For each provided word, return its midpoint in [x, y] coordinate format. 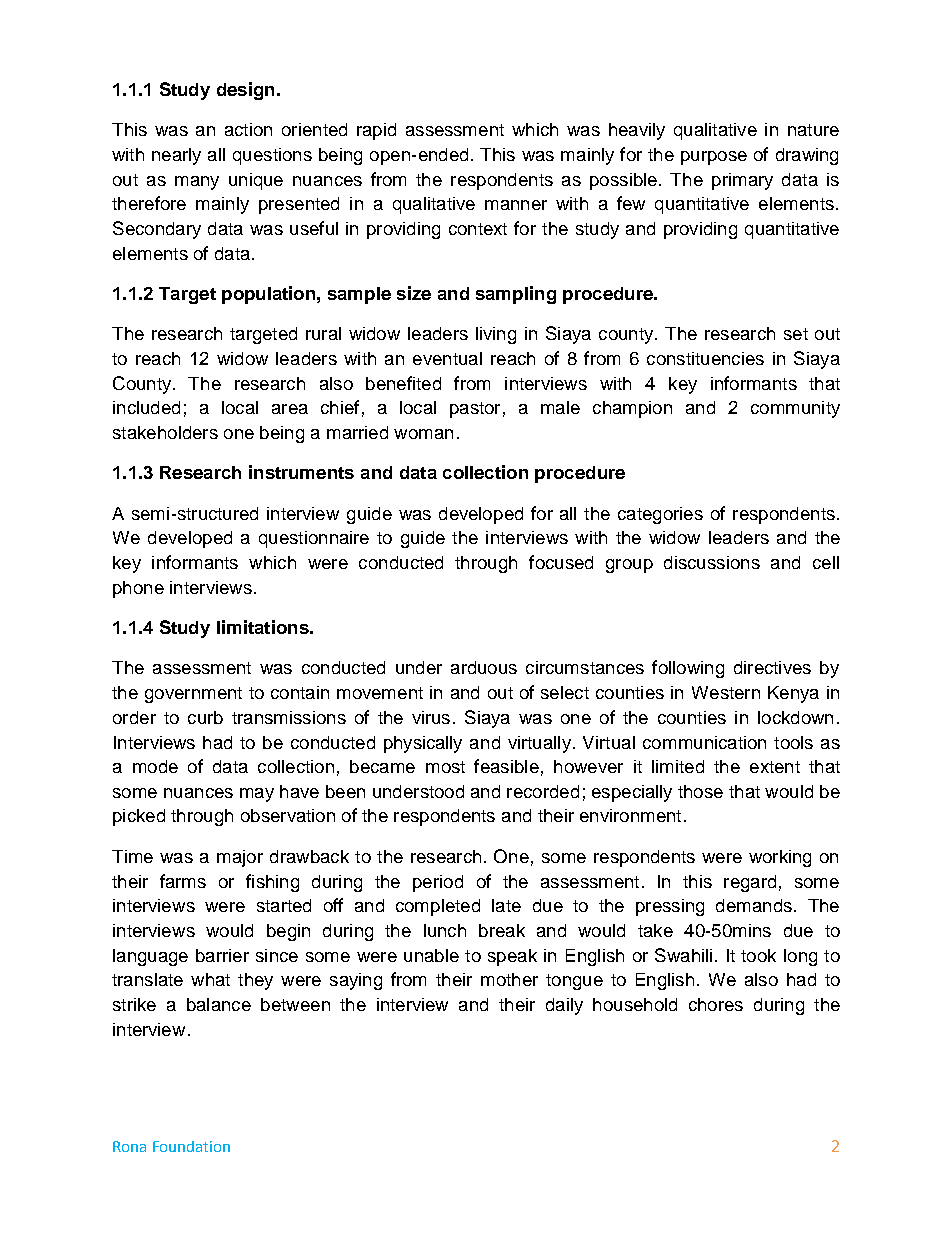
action [248, 129]
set [796, 334]
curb [205, 717]
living [496, 335]
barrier [222, 955]
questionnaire [314, 539]
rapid [376, 131]
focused [561, 562]
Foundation [191, 1146]
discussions [712, 562]
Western [726, 692]
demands [754, 905]
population [268, 295]
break [502, 930]
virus [431, 717]
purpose [714, 158]
